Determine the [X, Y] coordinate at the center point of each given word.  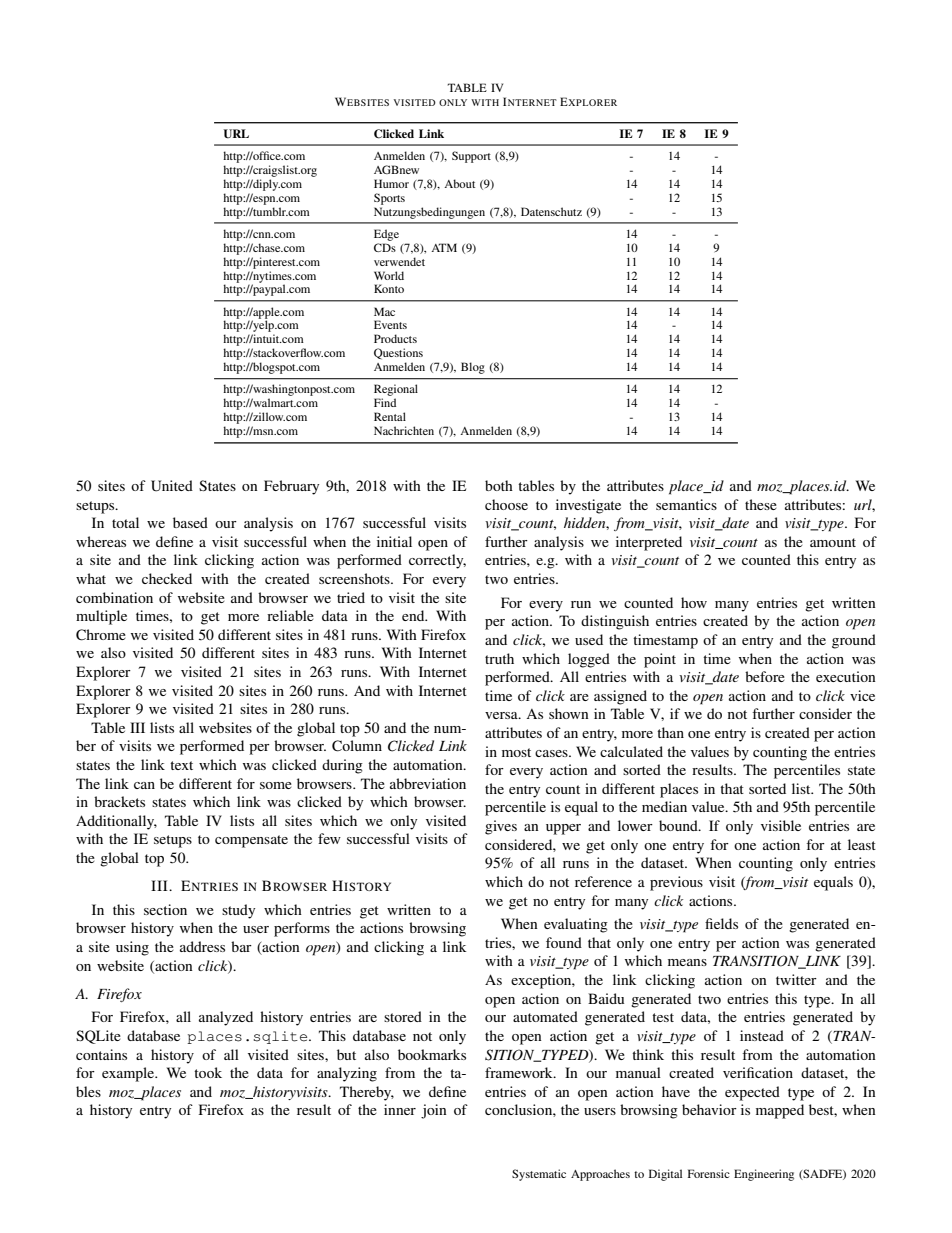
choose [506, 504]
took [208, 1072]
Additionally [116, 822]
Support [471, 157]
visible [781, 825]
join [434, 1111]
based [190, 522]
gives [501, 827]
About [459, 183]
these [761, 504]
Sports [389, 199]
